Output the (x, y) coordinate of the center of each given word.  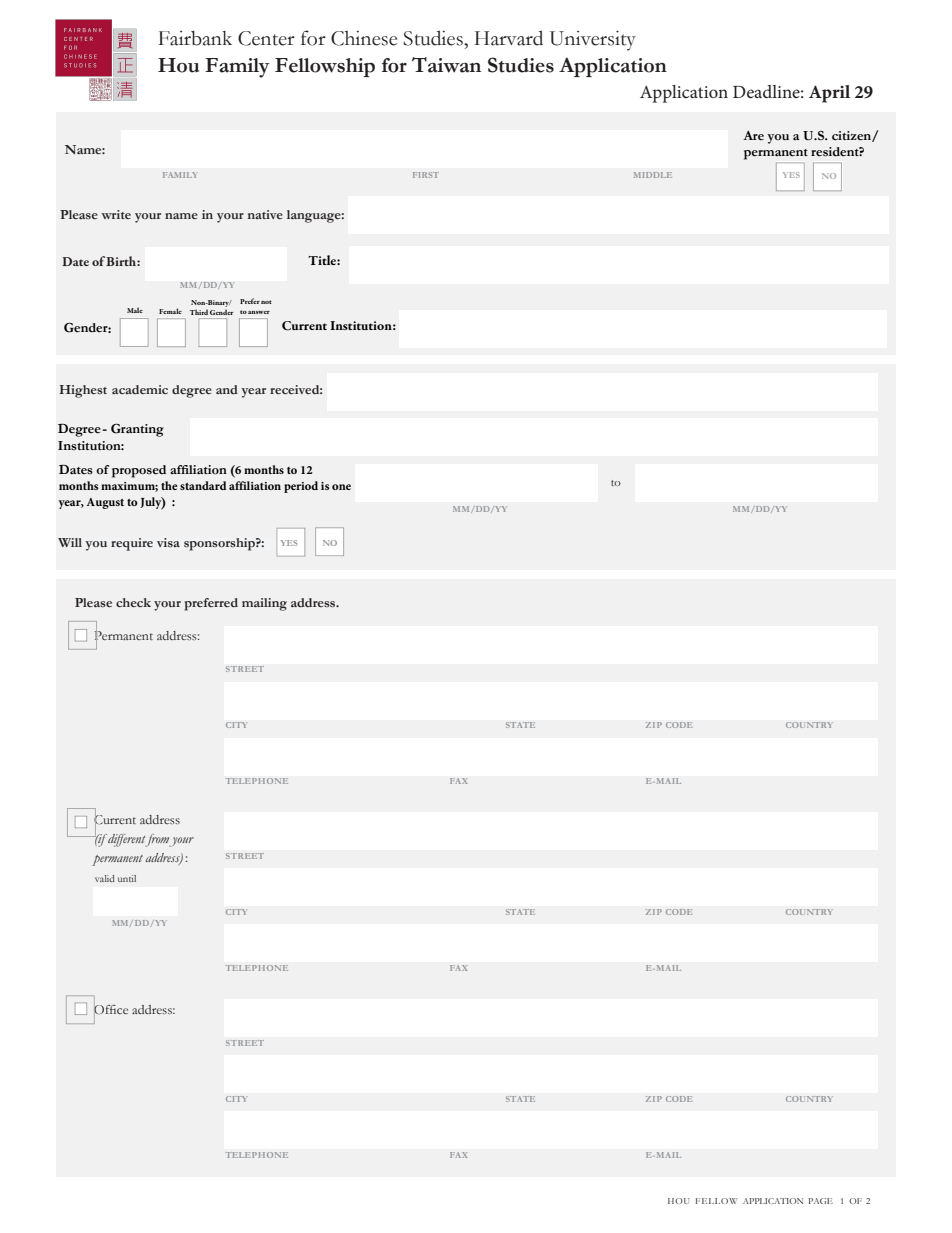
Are (753, 135)
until (127, 878)
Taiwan (446, 65)
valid (105, 878)
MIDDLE (653, 175)
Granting (137, 430)
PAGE (820, 1201)
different (127, 840)
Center (266, 38)
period (301, 487)
